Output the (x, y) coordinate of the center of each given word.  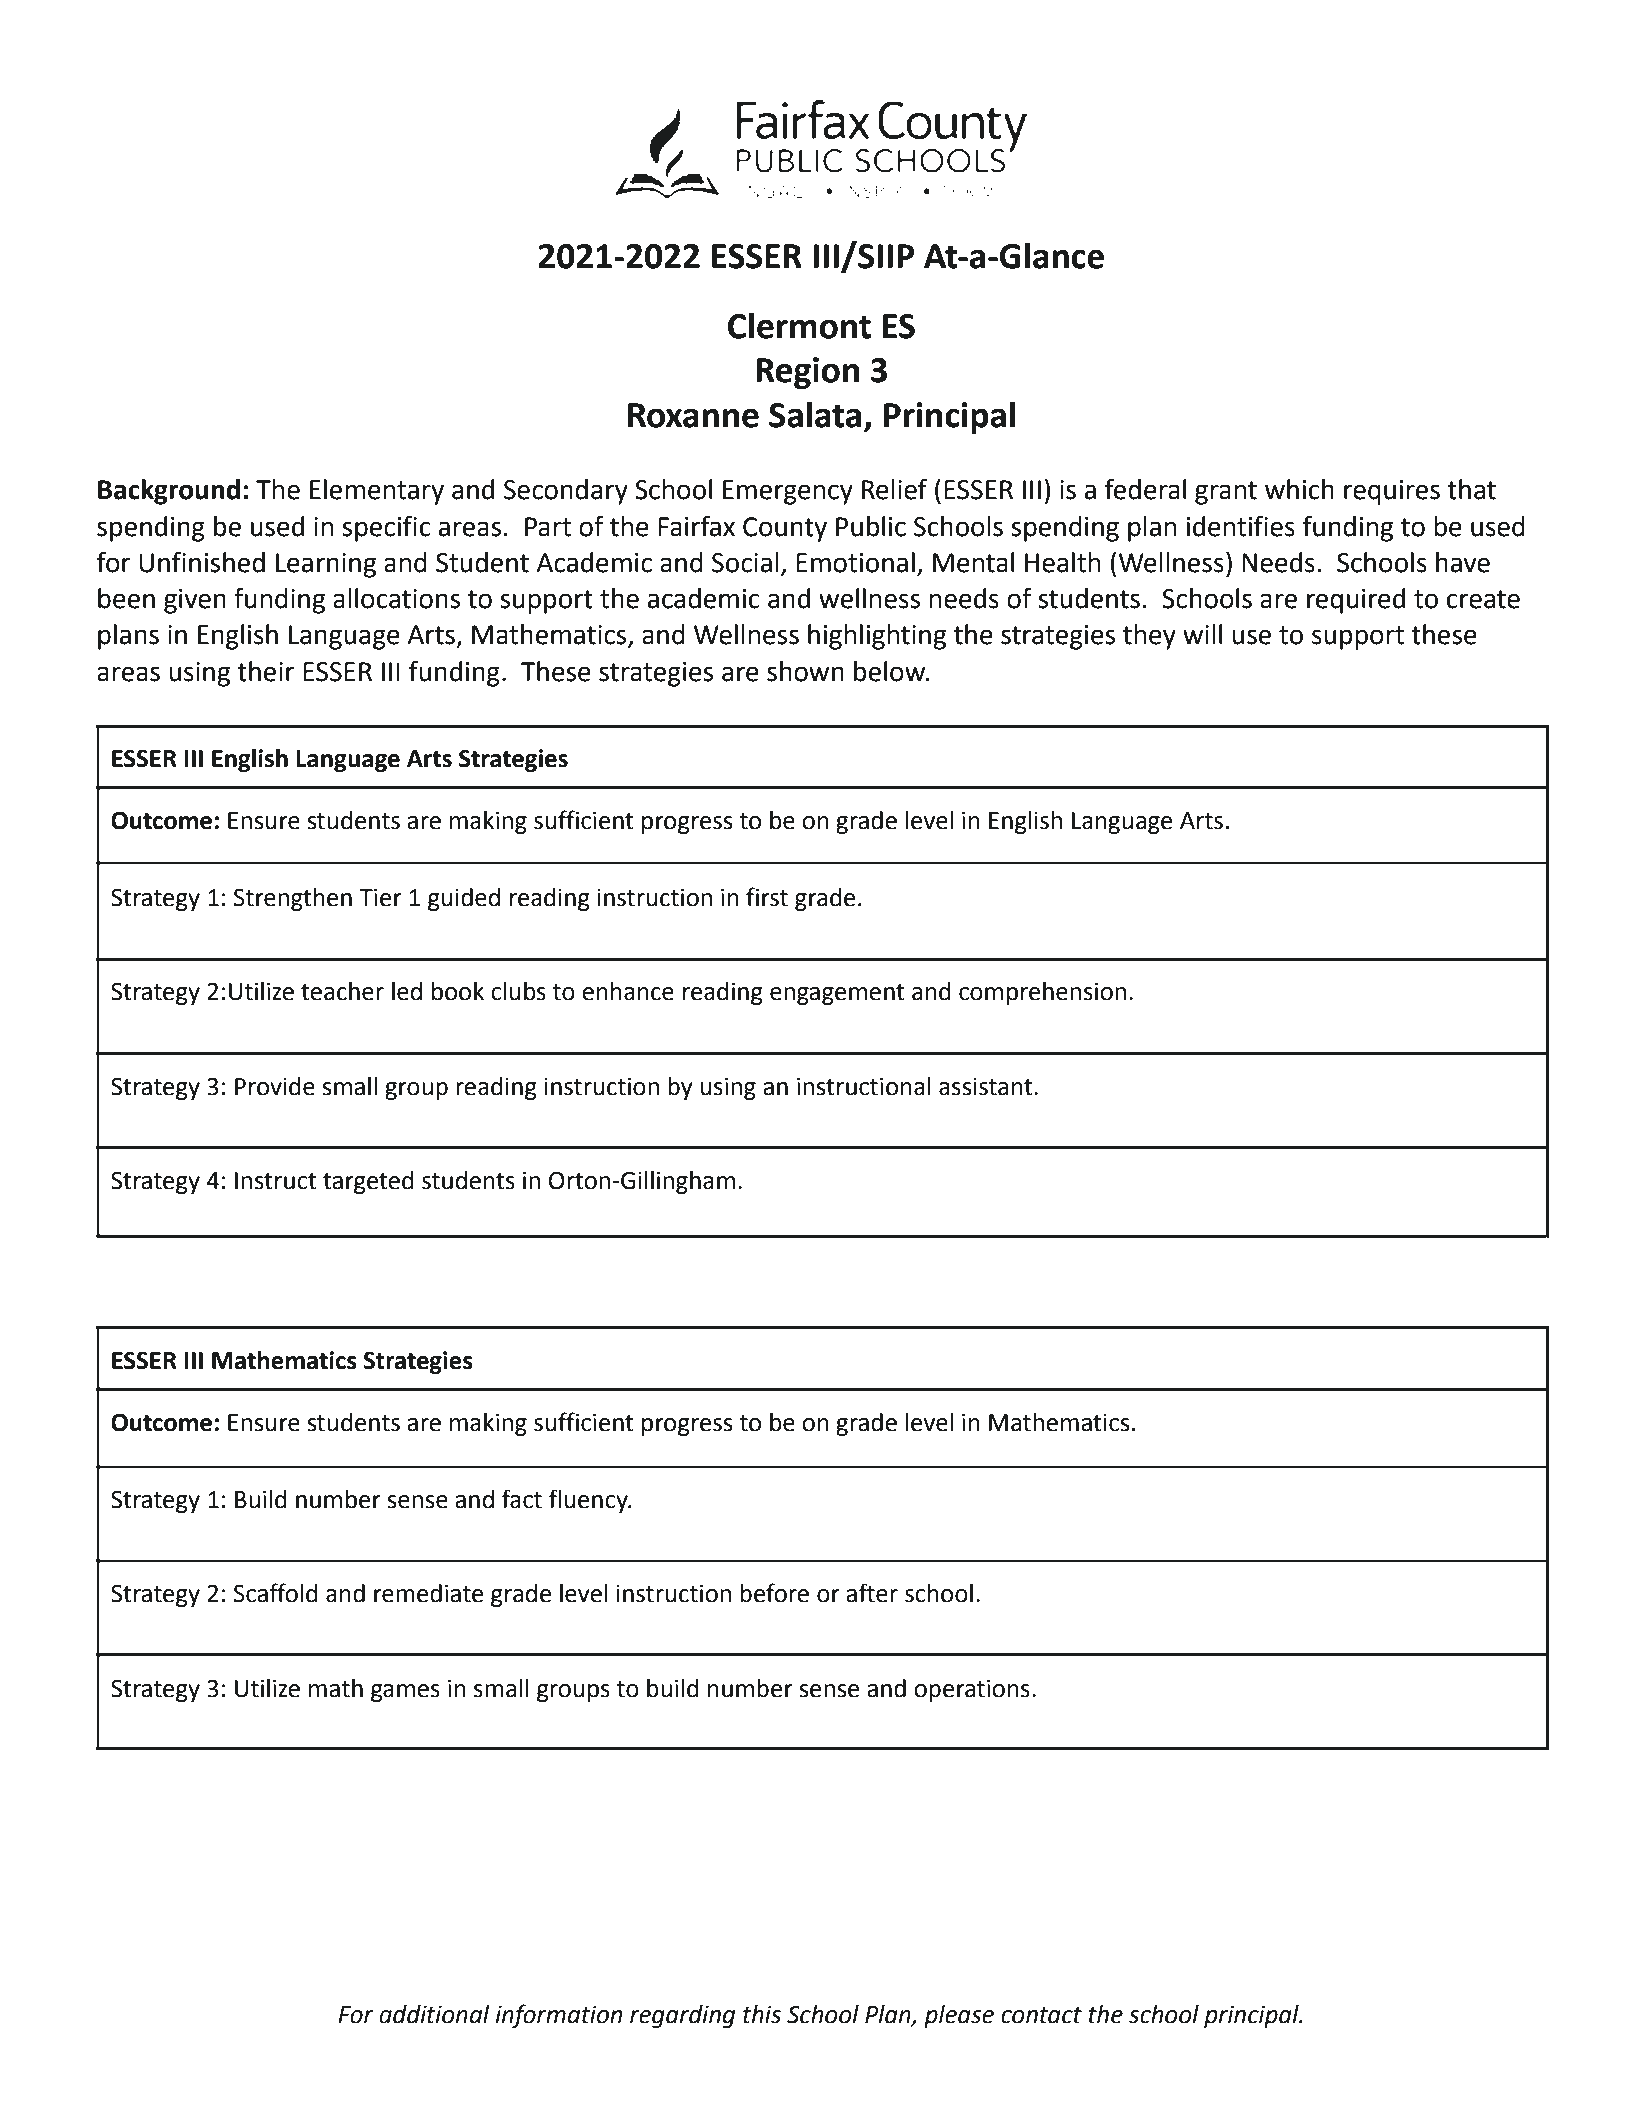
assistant (987, 1087)
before (774, 1593)
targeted (368, 1182)
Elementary (377, 492)
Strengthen (293, 899)
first (767, 897)
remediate (428, 1593)
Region (807, 373)
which (1299, 489)
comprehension (1042, 993)
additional (434, 2014)
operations (972, 1691)
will (1202, 634)
